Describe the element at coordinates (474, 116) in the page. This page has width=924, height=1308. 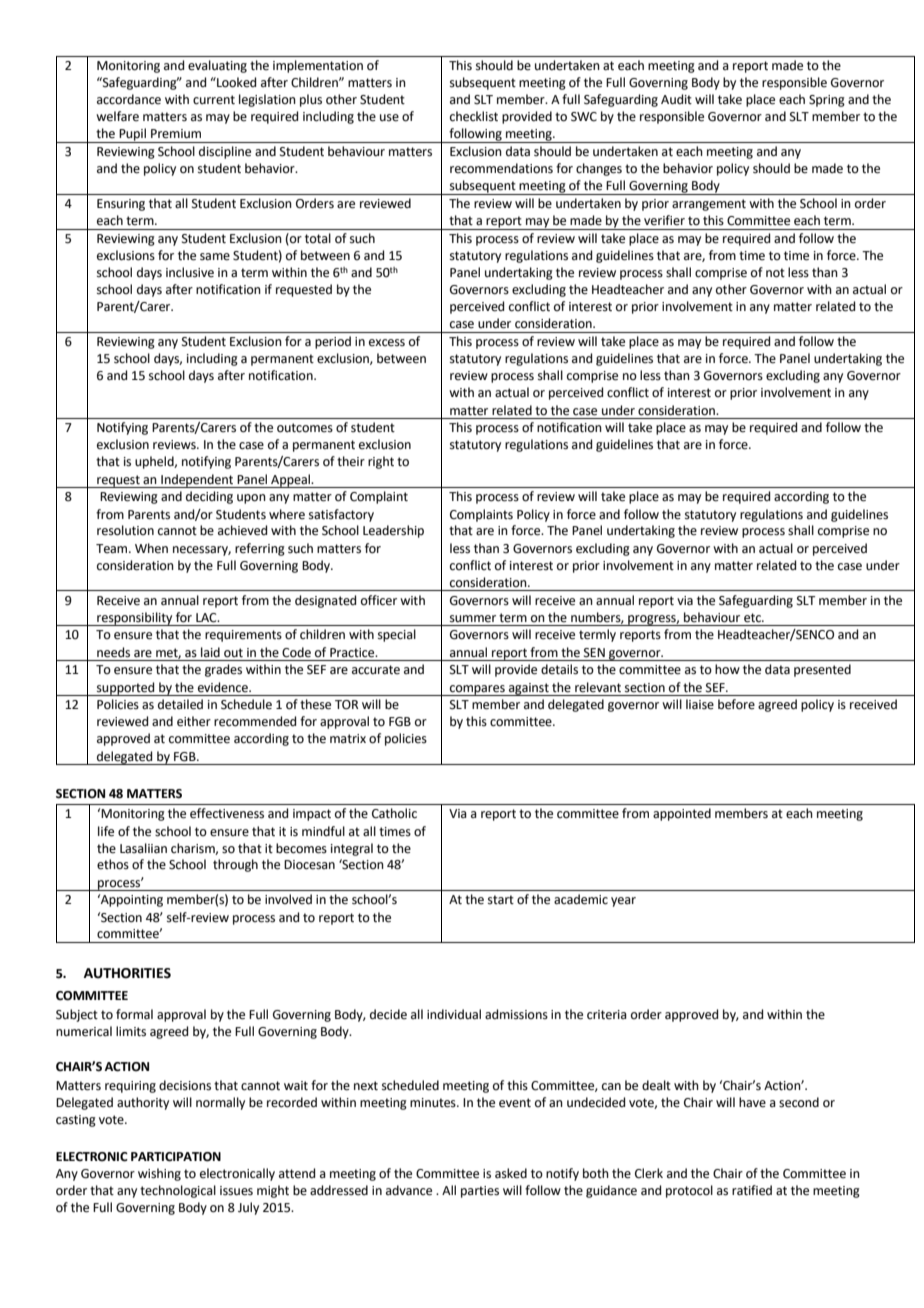
I see `checklist` at that location.
